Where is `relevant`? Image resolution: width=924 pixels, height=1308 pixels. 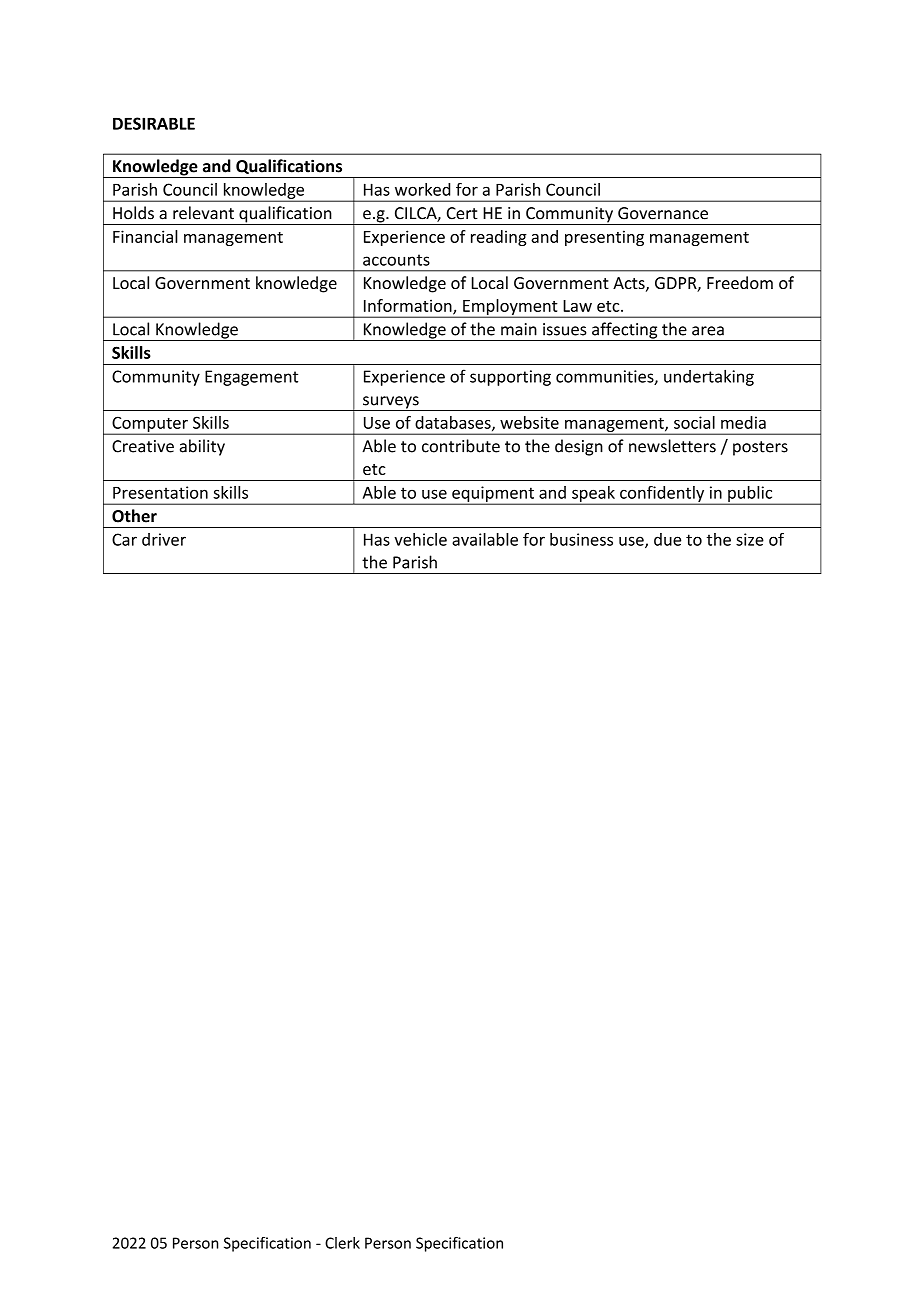
relevant is located at coordinates (203, 213).
